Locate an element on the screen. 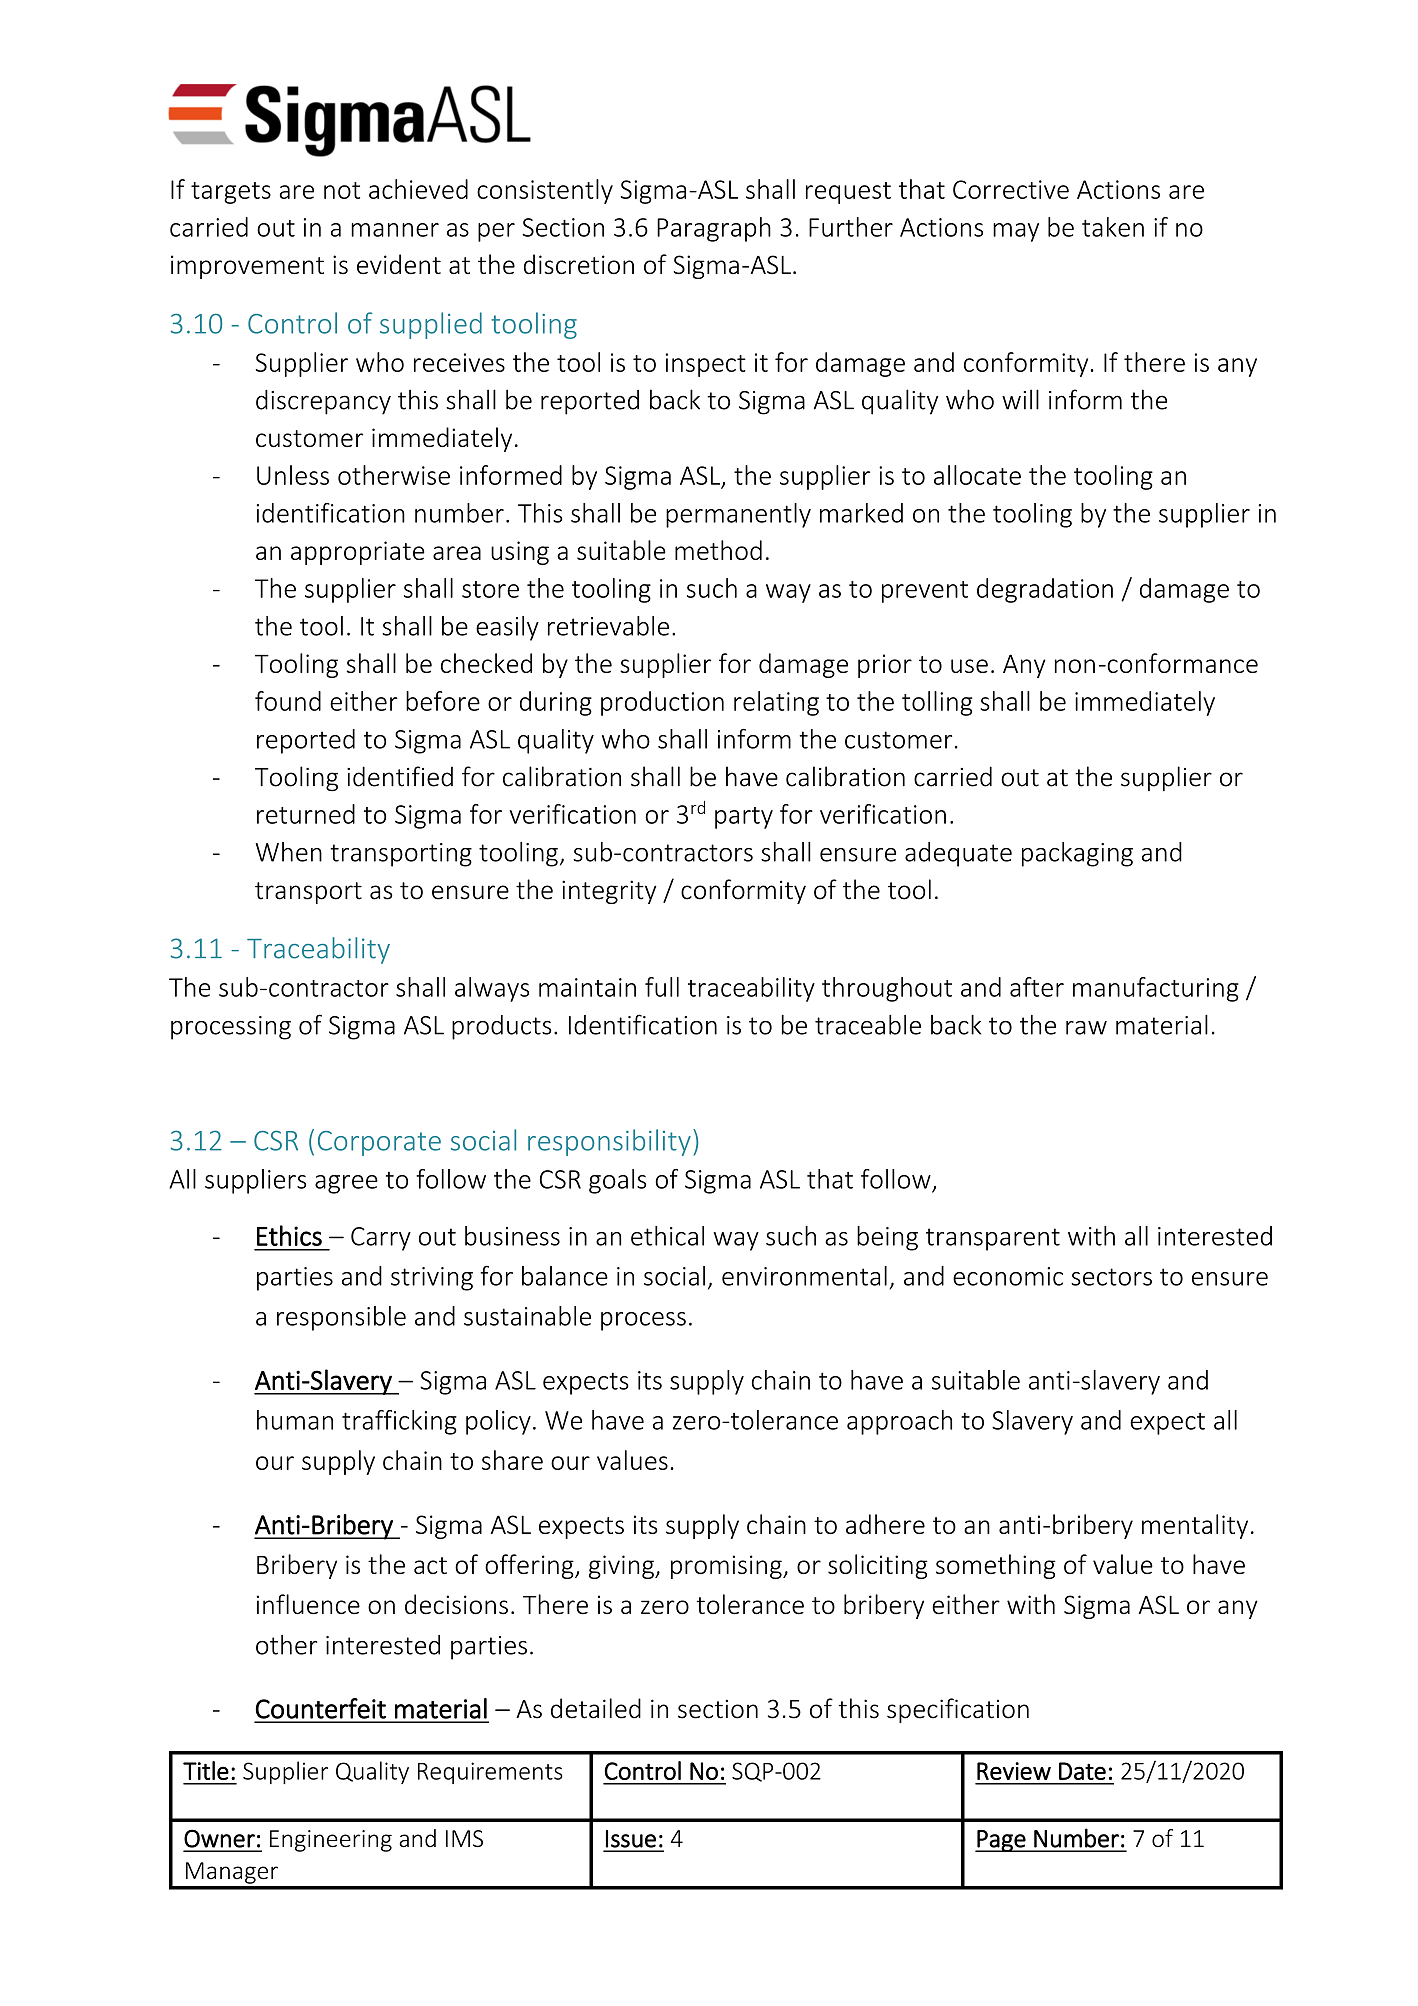  returned is located at coordinates (306, 814).
